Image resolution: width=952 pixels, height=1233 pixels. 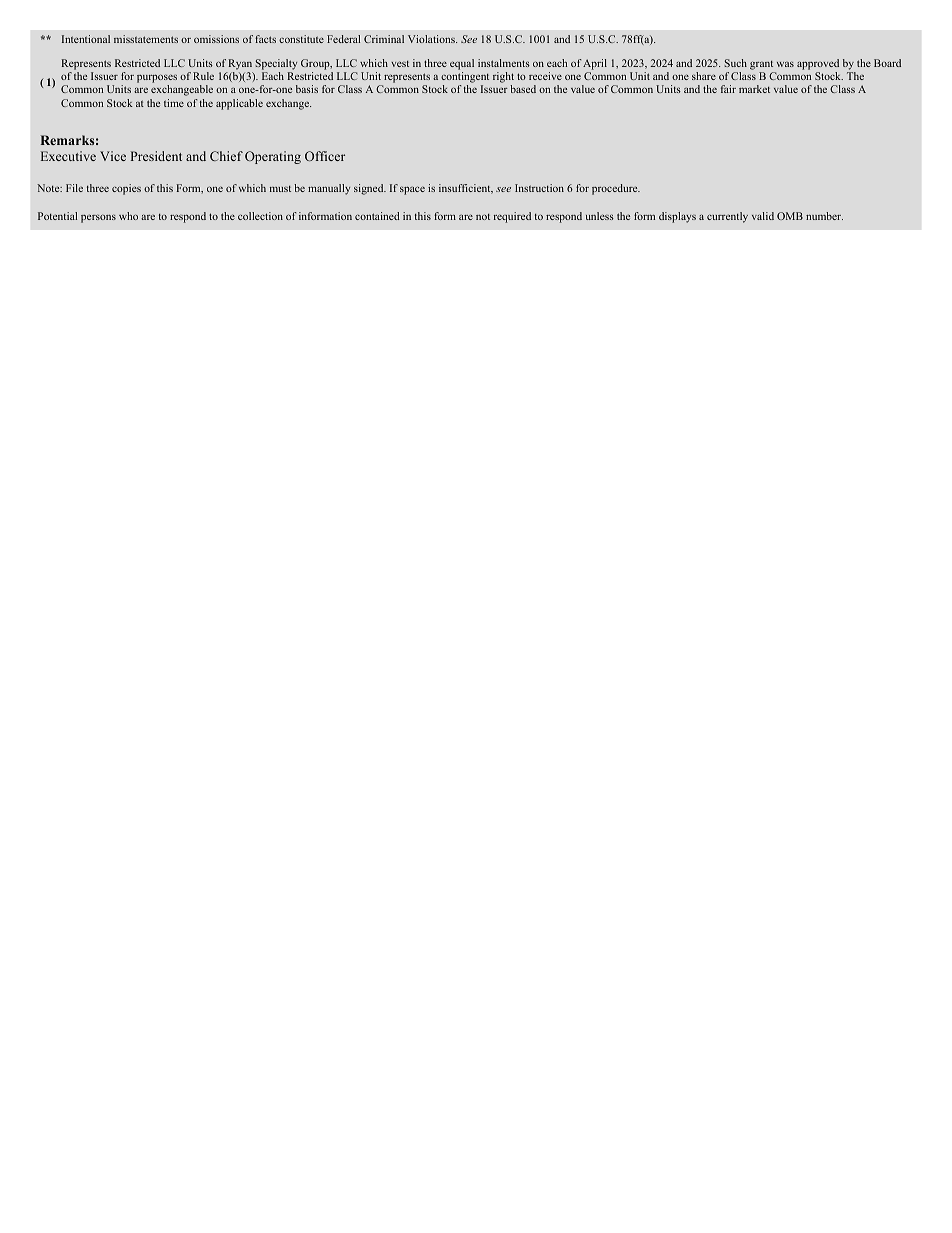 What do you see at coordinates (174, 103) in the screenshot?
I see `time` at bounding box center [174, 103].
